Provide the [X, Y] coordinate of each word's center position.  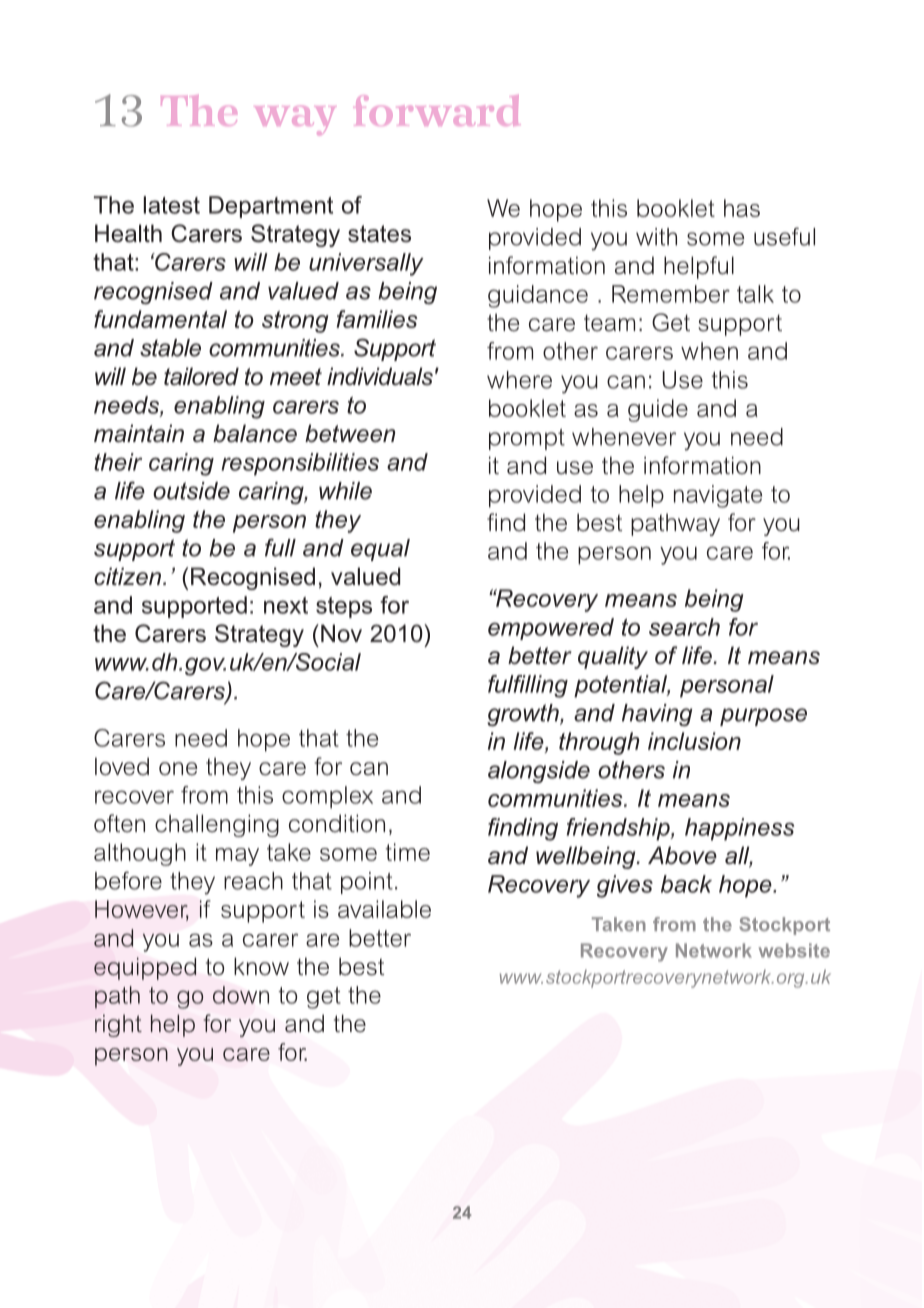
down [241, 995]
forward [437, 110]
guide [658, 410]
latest [172, 205]
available [384, 909]
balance [255, 433]
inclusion [694, 741]
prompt [527, 439]
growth [524, 715]
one [178, 769]
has [742, 208]
